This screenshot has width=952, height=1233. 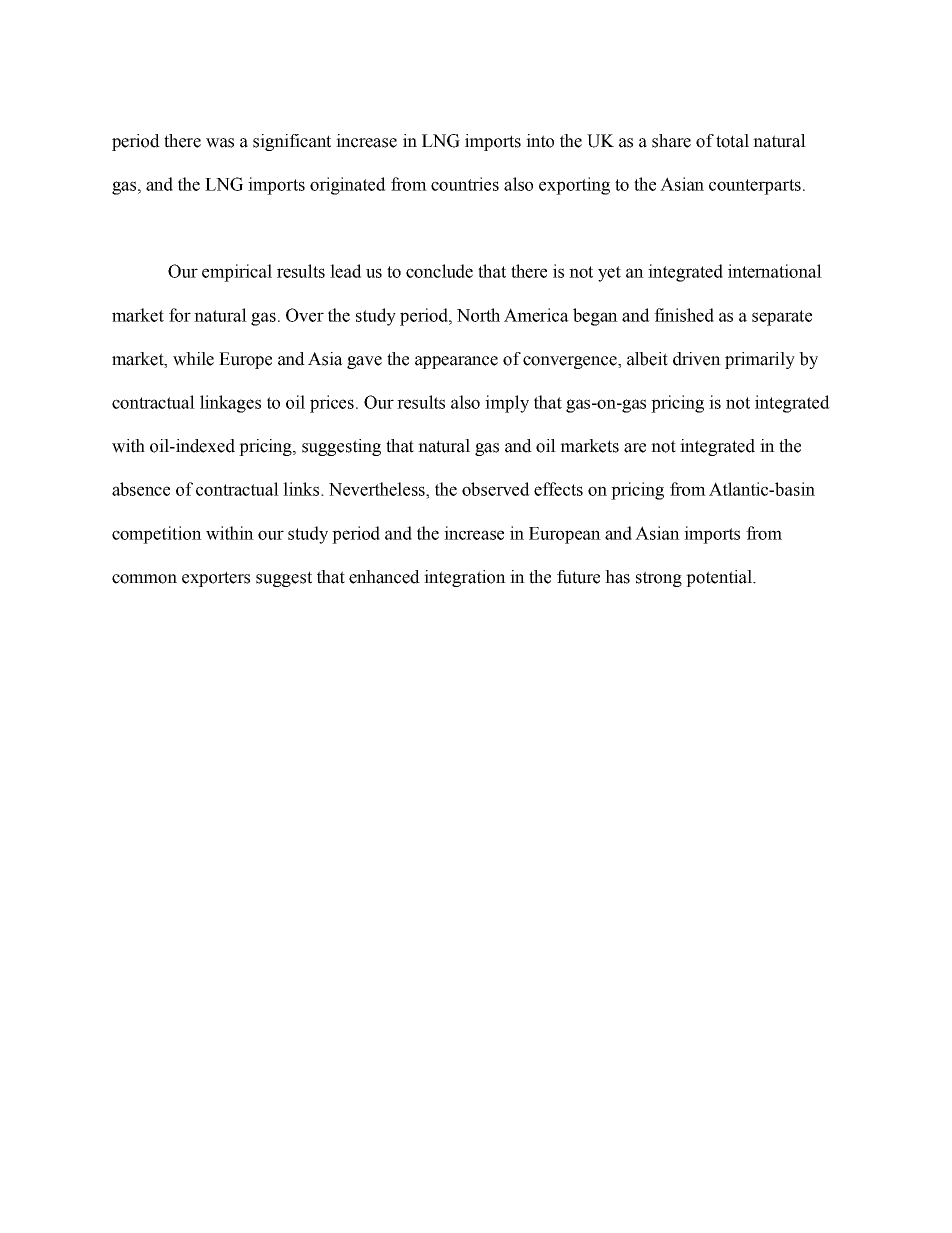 I want to click on was, so click(x=220, y=143).
